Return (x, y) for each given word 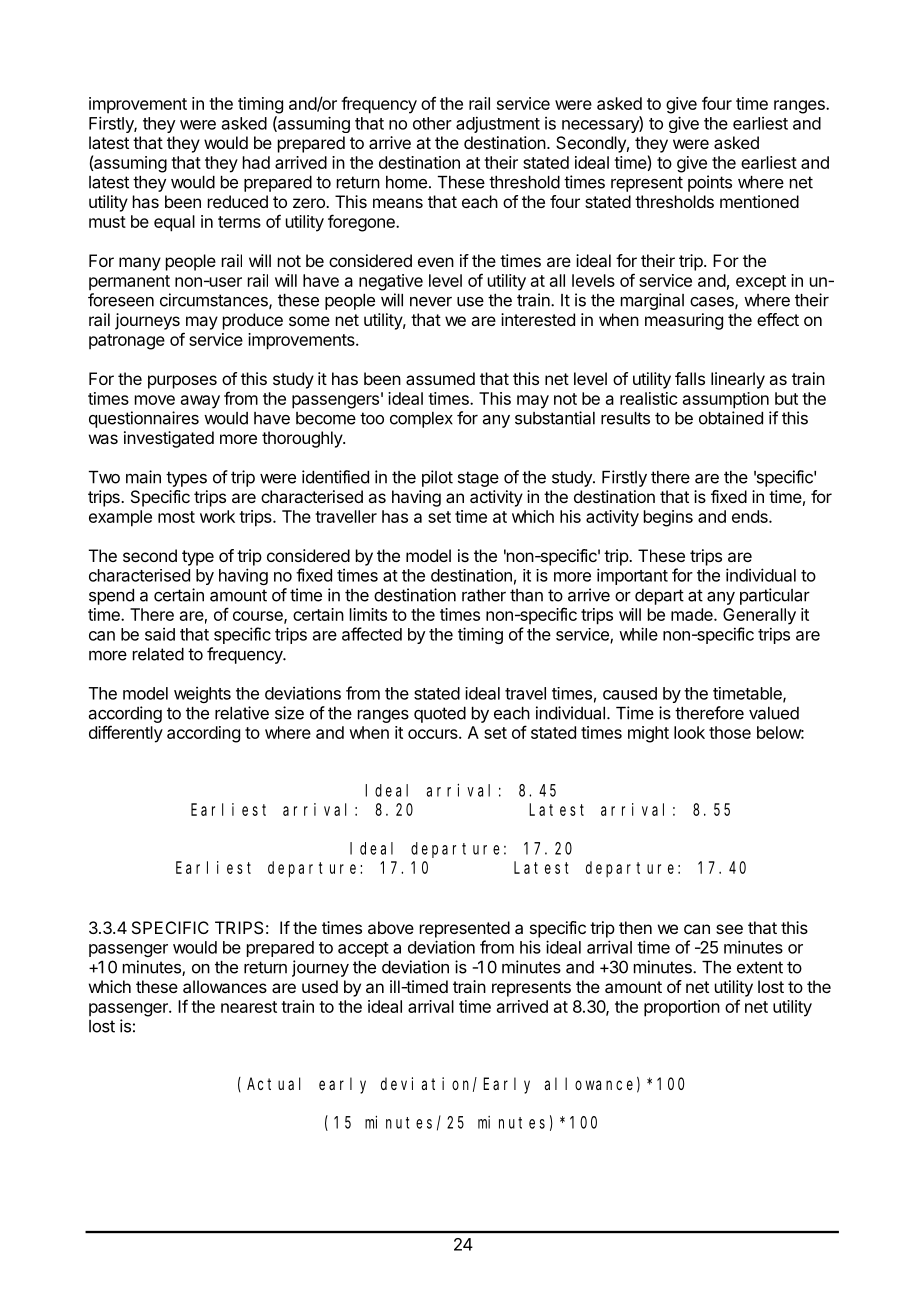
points (710, 183)
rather (484, 595)
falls (690, 378)
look (689, 732)
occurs (434, 734)
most (176, 517)
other (432, 123)
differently (126, 734)
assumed (440, 378)
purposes (182, 382)
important (632, 576)
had (256, 162)
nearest (249, 1007)
